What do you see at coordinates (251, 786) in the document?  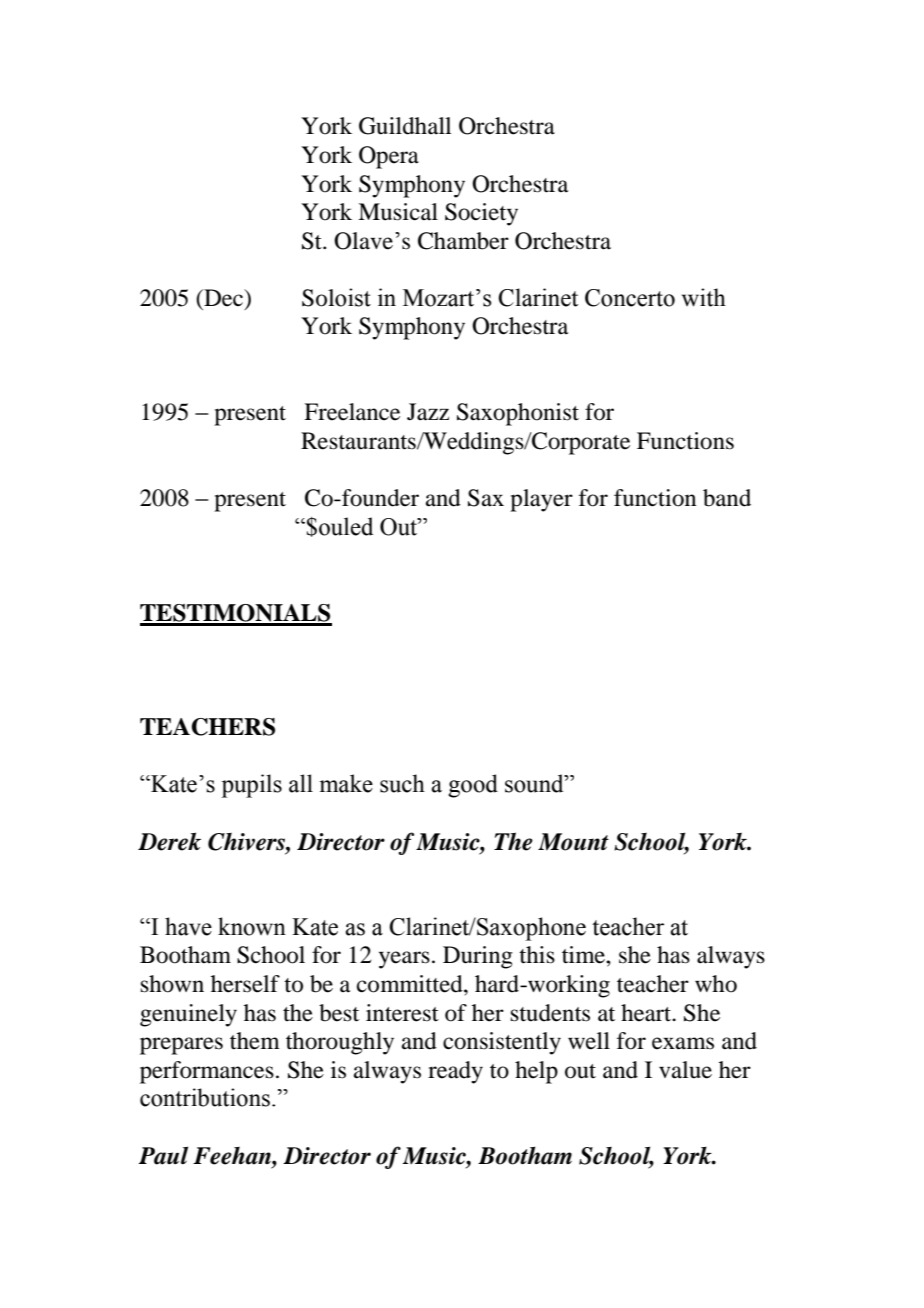 I see `pupils` at bounding box center [251, 786].
